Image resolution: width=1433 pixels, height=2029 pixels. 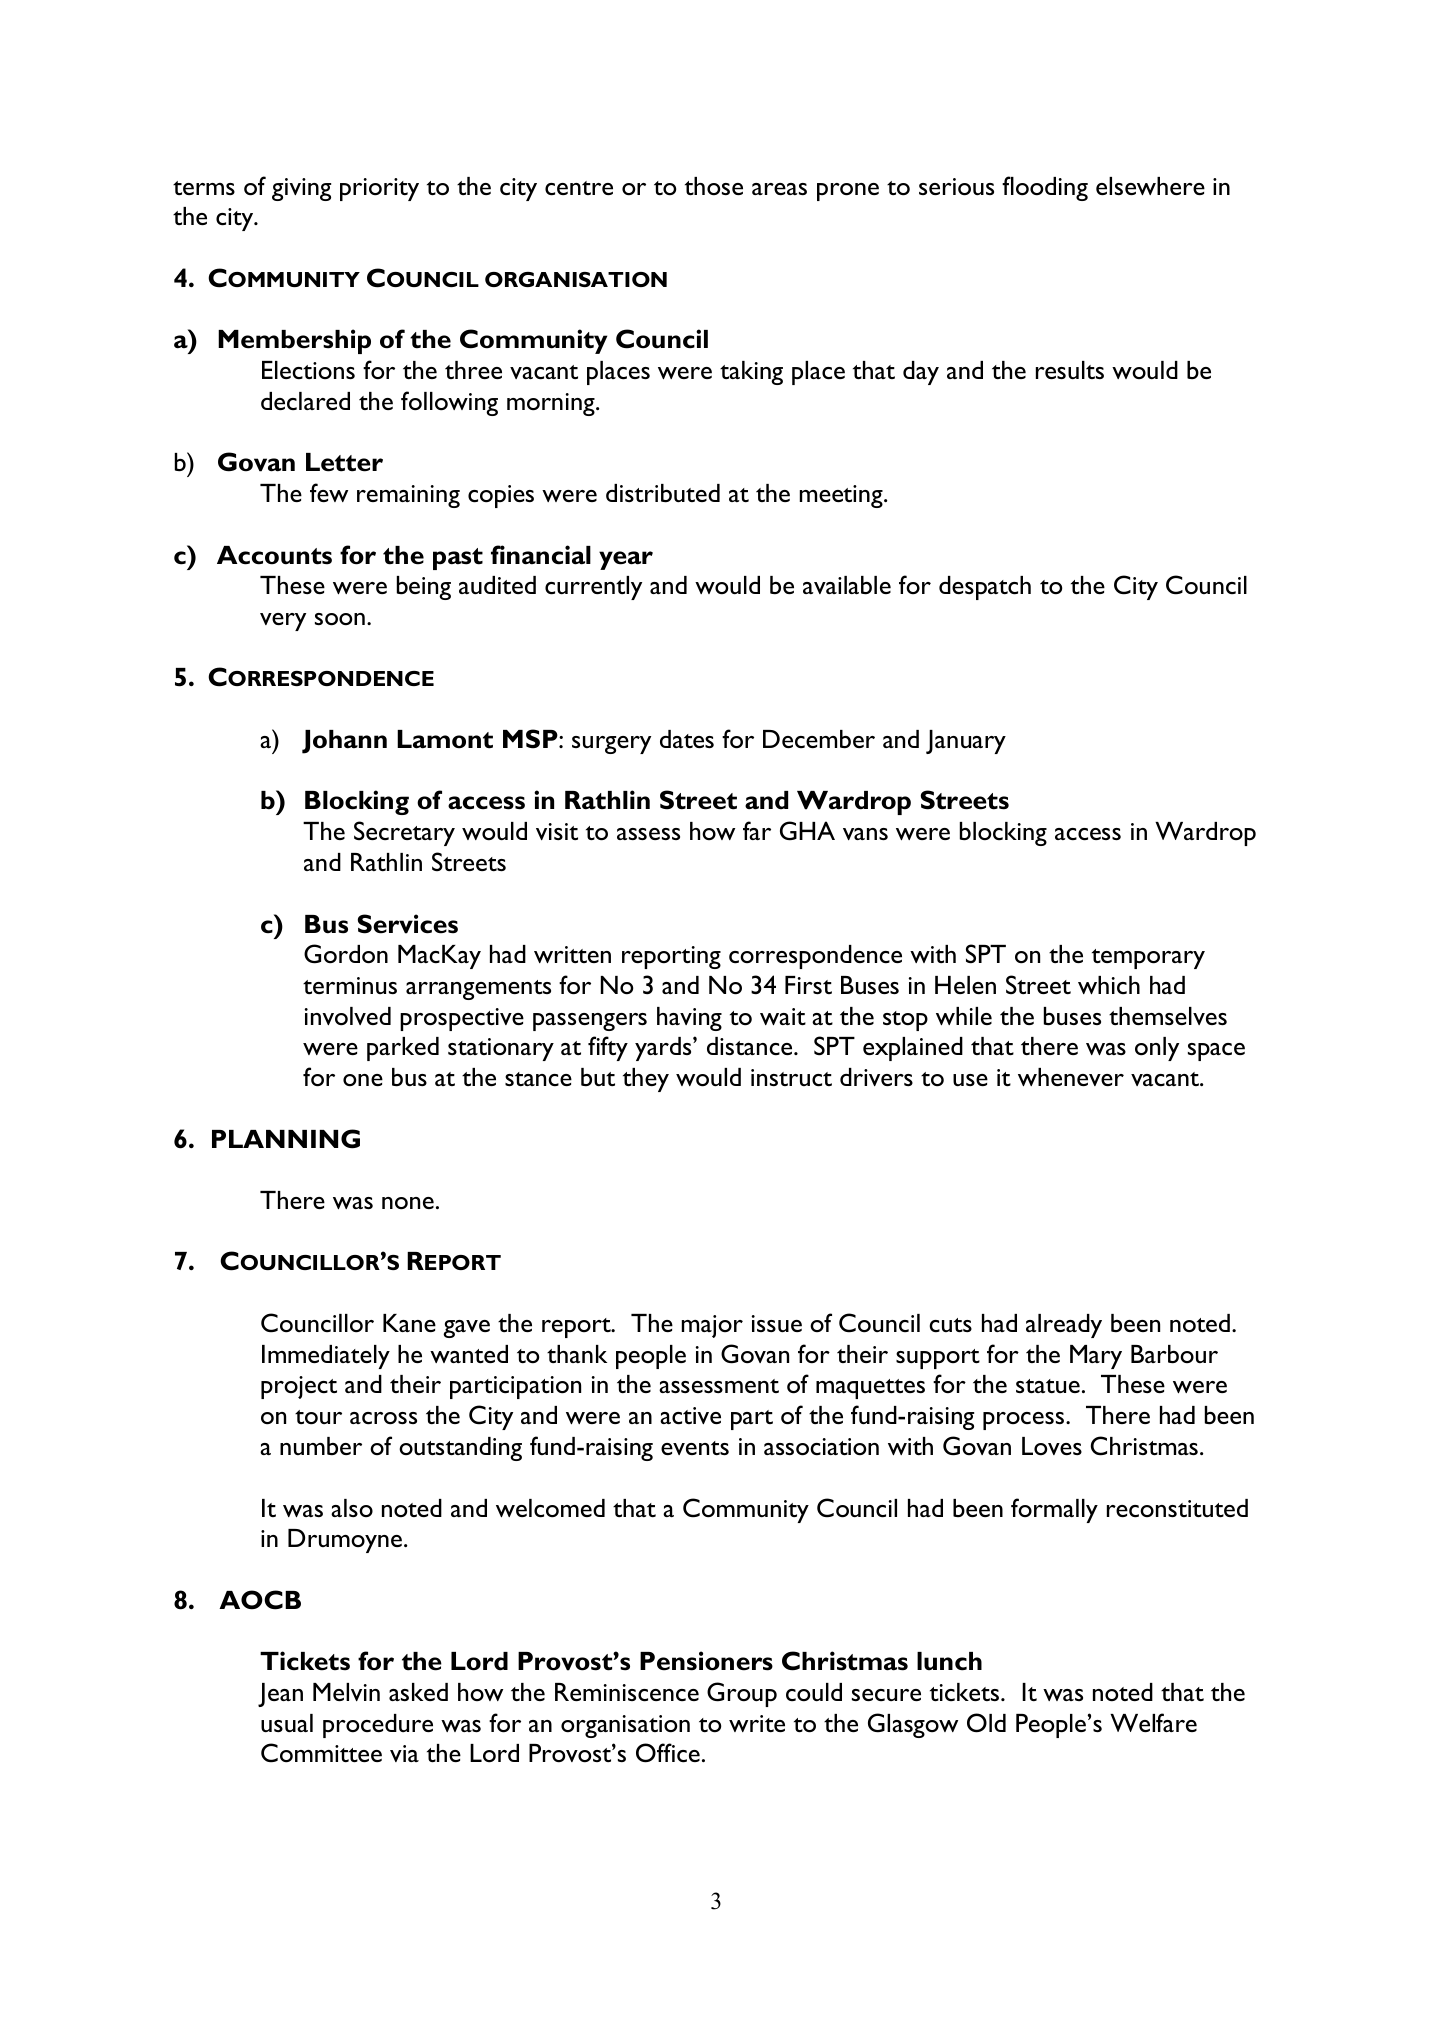 What do you see at coordinates (1109, 985) in the image?
I see `which` at bounding box center [1109, 985].
